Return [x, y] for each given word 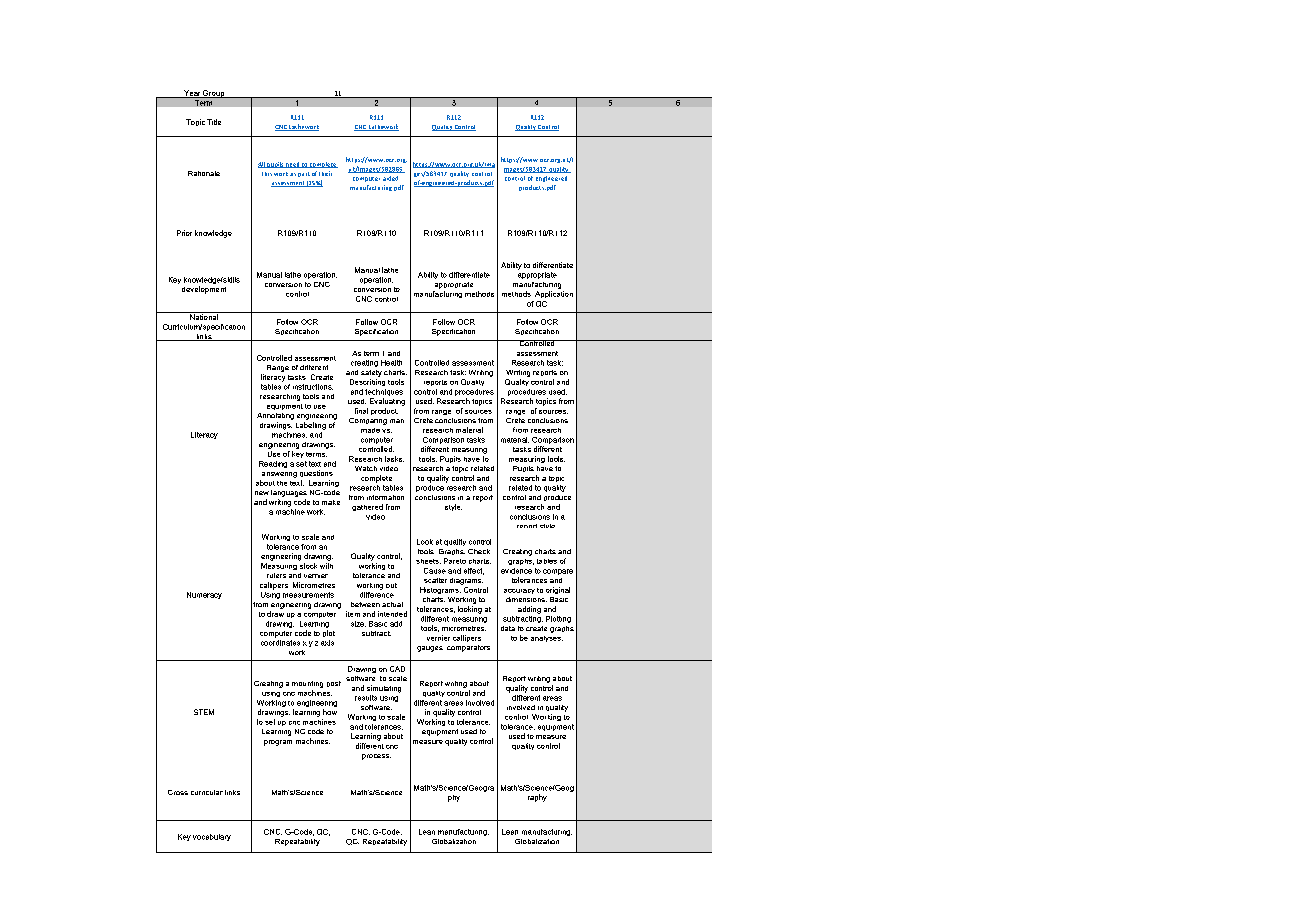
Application [554, 294]
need [292, 165]
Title [214, 122]
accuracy [519, 591]
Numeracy [204, 595]
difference [377, 593]
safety [371, 373]
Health [391, 363]
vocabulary [212, 837]
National [204, 316]
